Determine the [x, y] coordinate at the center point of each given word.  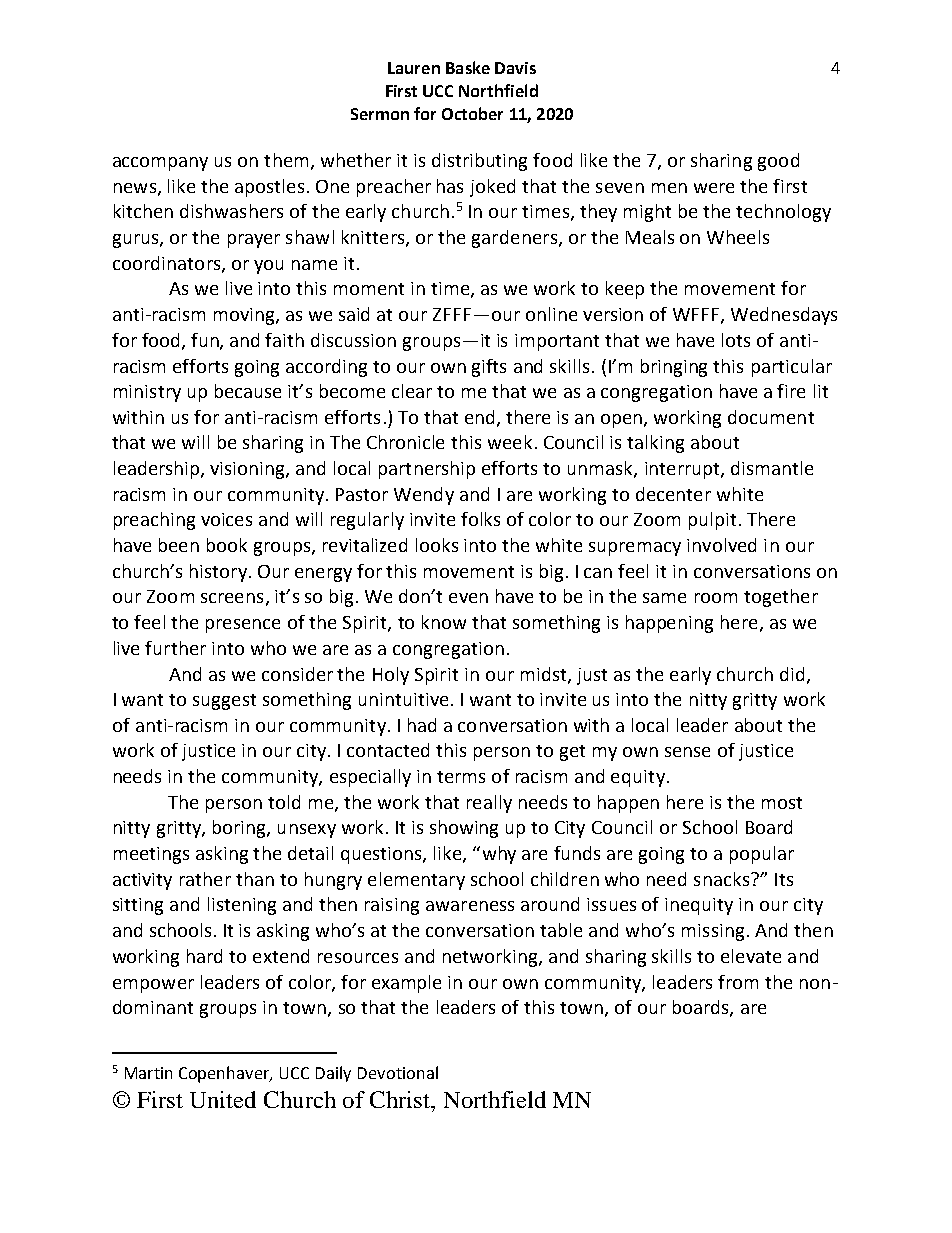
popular [762, 855]
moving [245, 316]
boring [240, 829]
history [218, 573]
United [223, 1099]
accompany [160, 164]
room [716, 598]
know [444, 622]
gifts [489, 368]
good [778, 162]
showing [464, 829]
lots [736, 340]
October [472, 113]
